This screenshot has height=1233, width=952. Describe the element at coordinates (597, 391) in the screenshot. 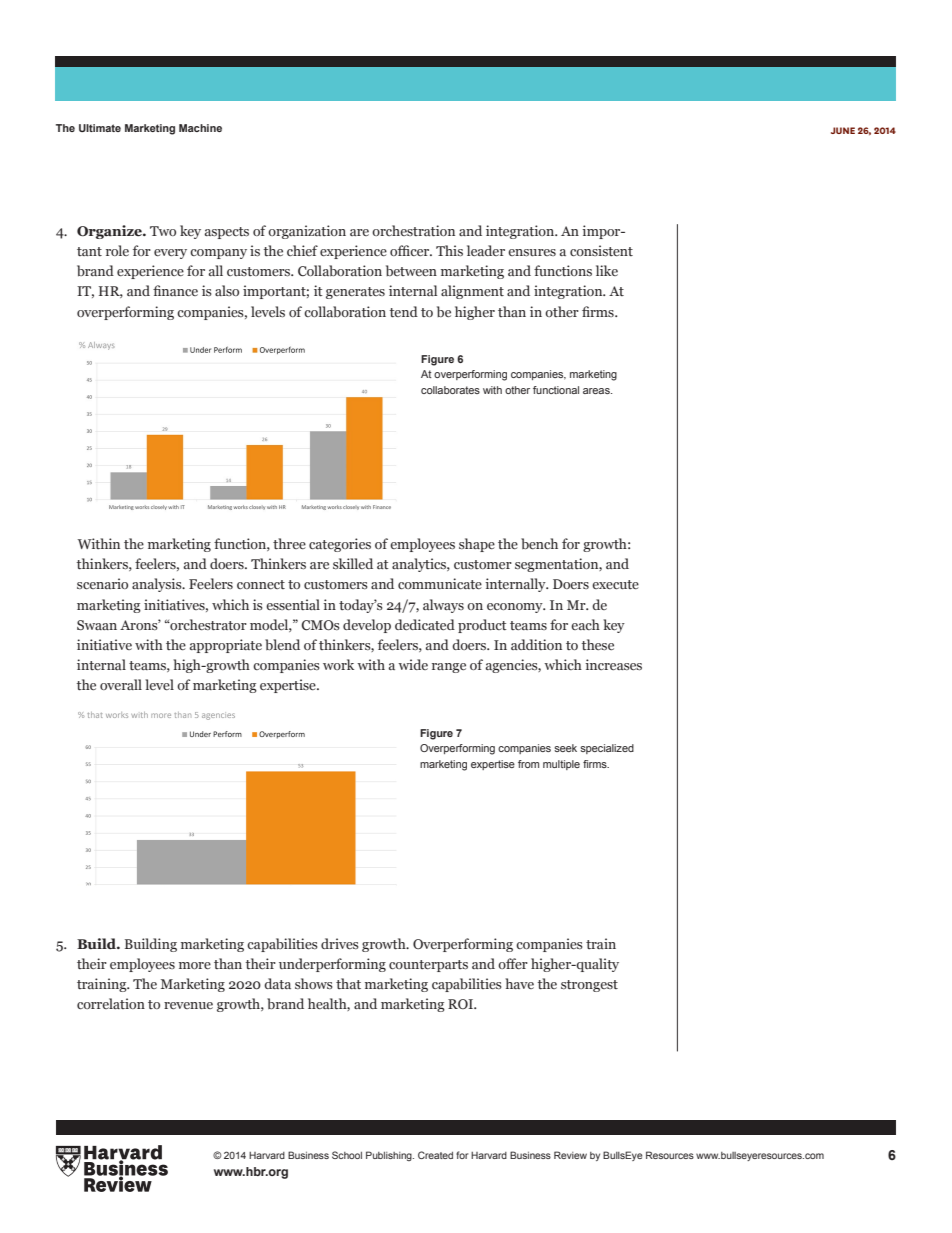

I see `areas` at that location.
